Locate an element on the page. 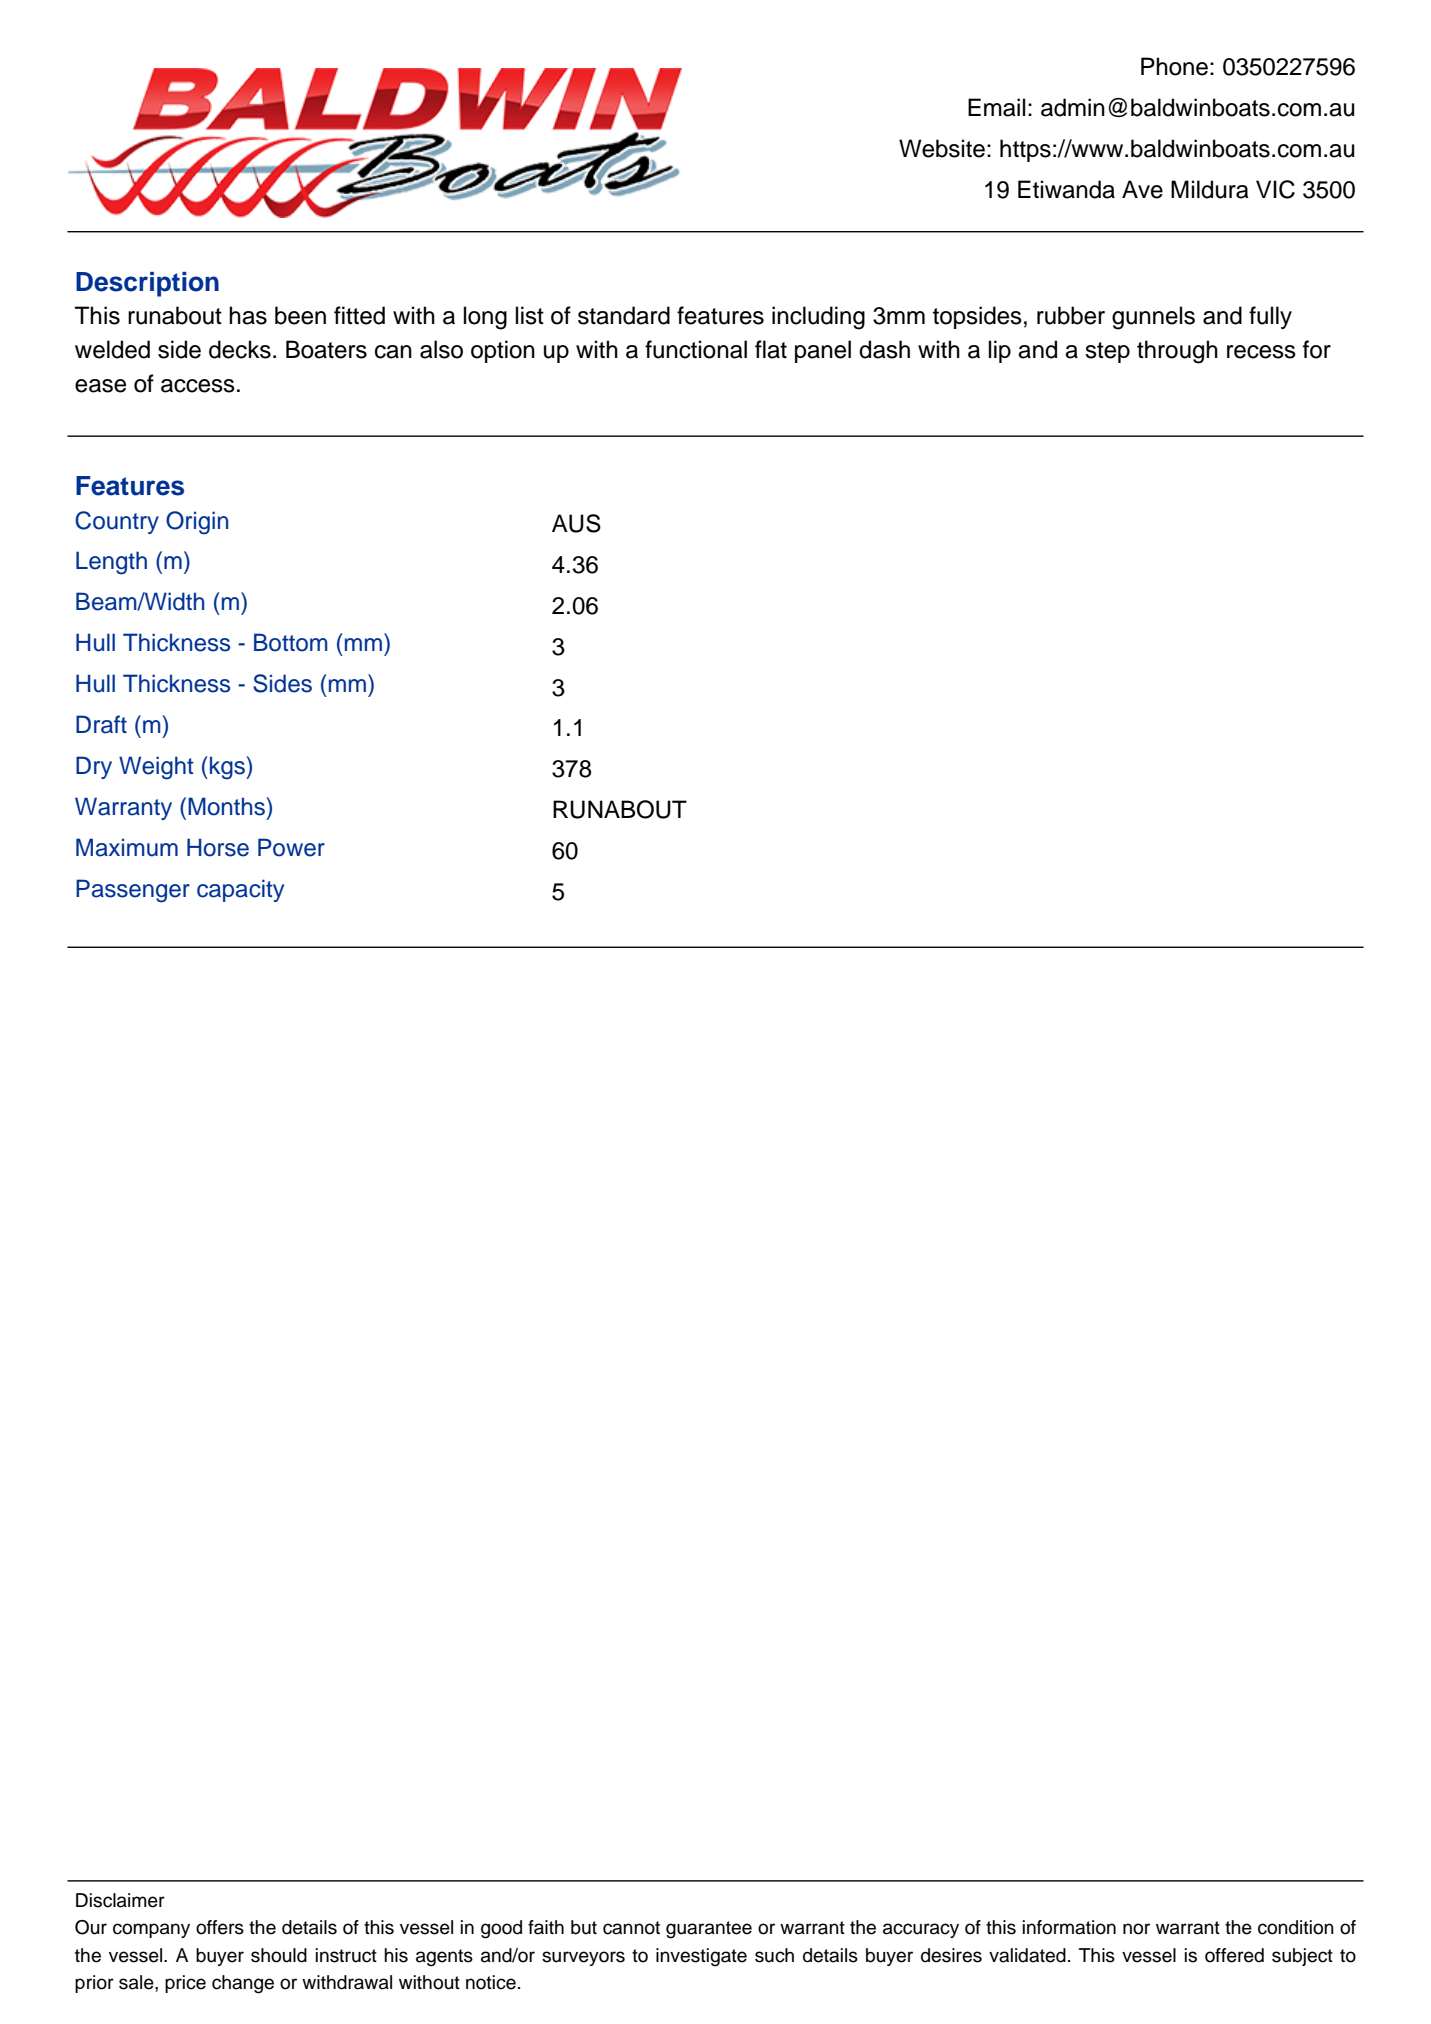  capacity is located at coordinates (240, 890).
